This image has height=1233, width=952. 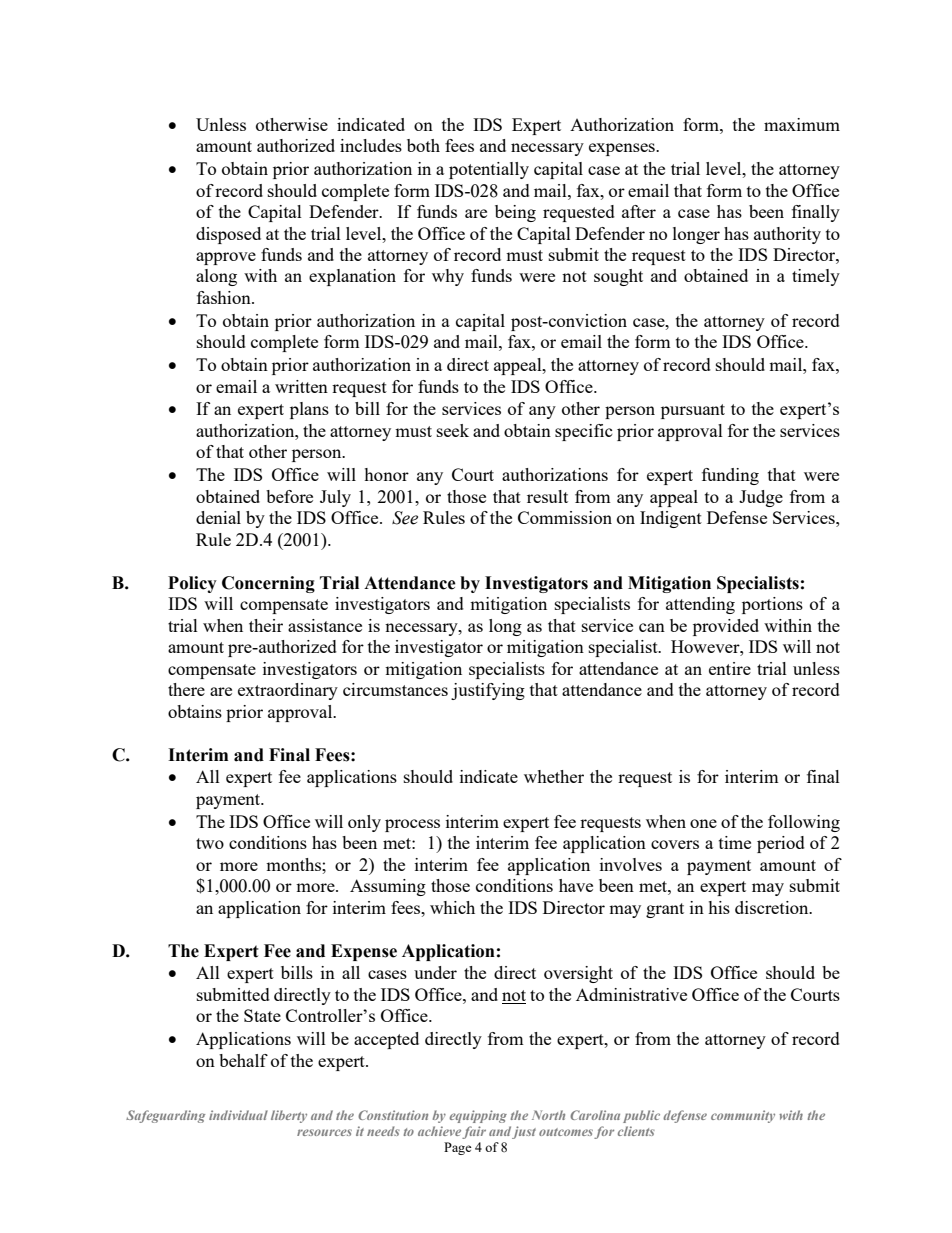 What do you see at coordinates (228, 235) in the image?
I see `disposed` at bounding box center [228, 235].
